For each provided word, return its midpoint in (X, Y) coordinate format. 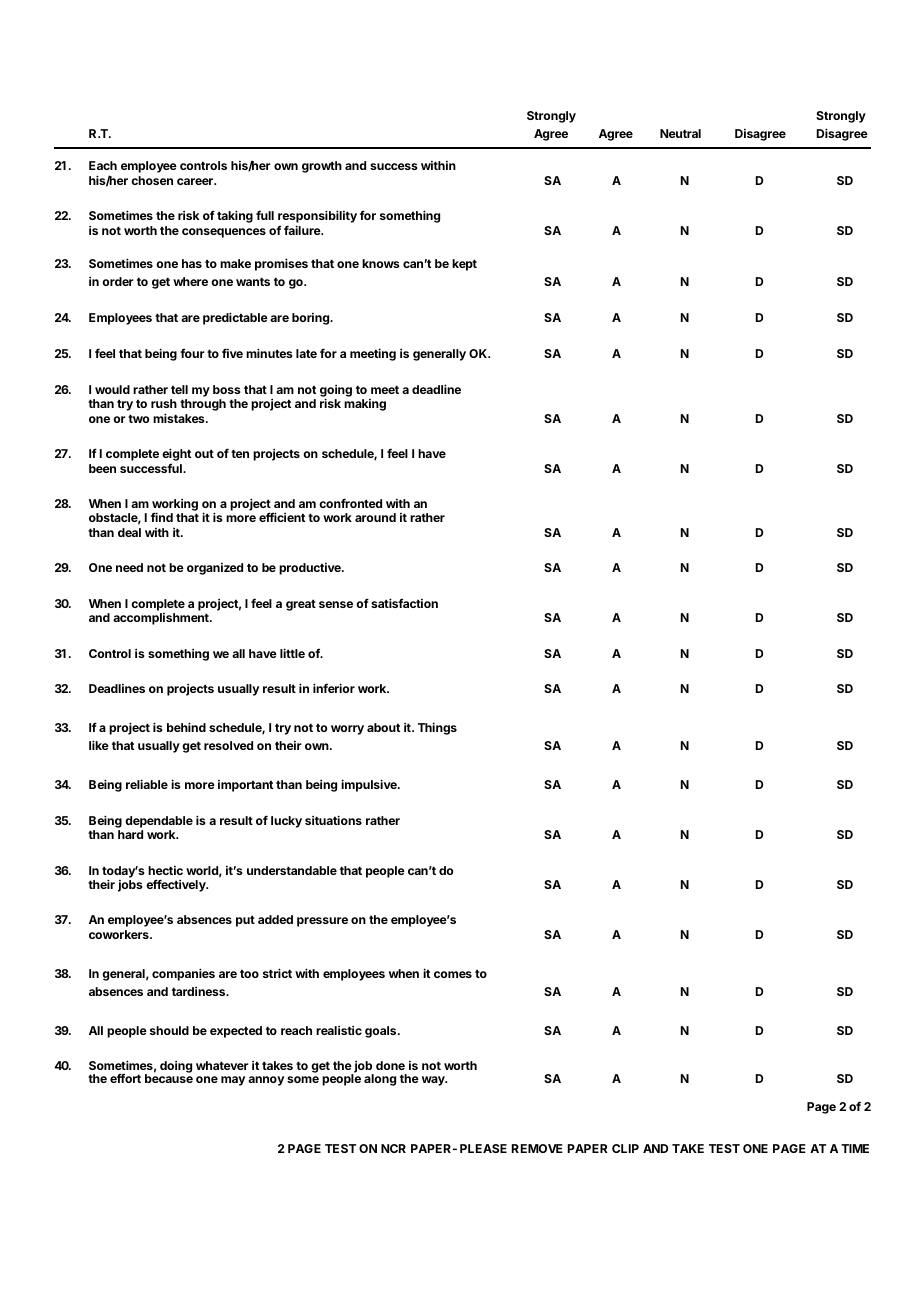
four (192, 353)
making (365, 405)
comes (453, 974)
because (169, 1078)
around (375, 517)
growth (322, 167)
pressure (322, 922)
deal (129, 532)
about (383, 727)
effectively (177, 885)
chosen (152, 180)
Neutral (680, 133)
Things (437, 728)
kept (464, 265)
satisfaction (404, 603)
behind (186, 727)
